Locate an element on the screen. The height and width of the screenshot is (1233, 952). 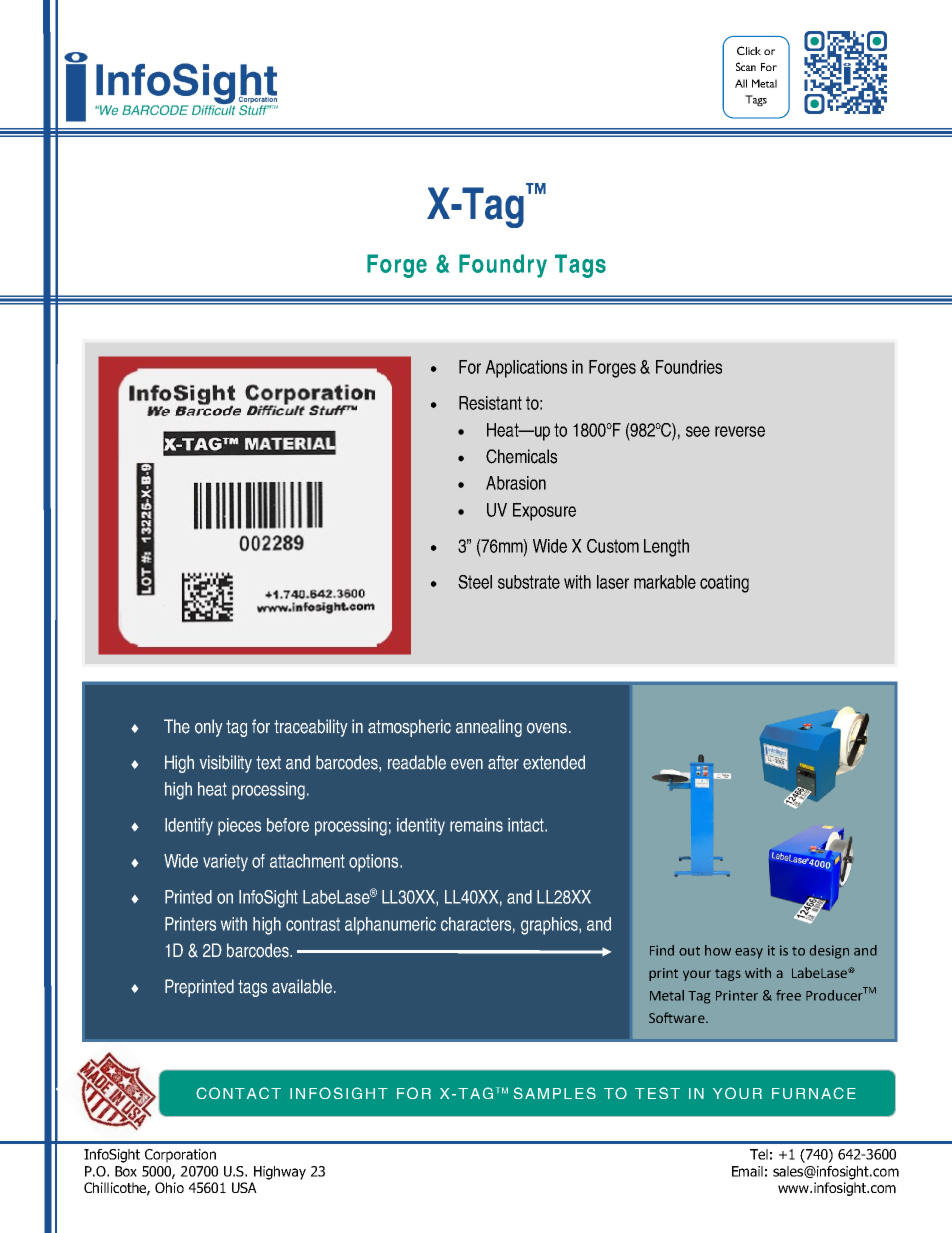
Foundry is located at coordinates (503, 266).
